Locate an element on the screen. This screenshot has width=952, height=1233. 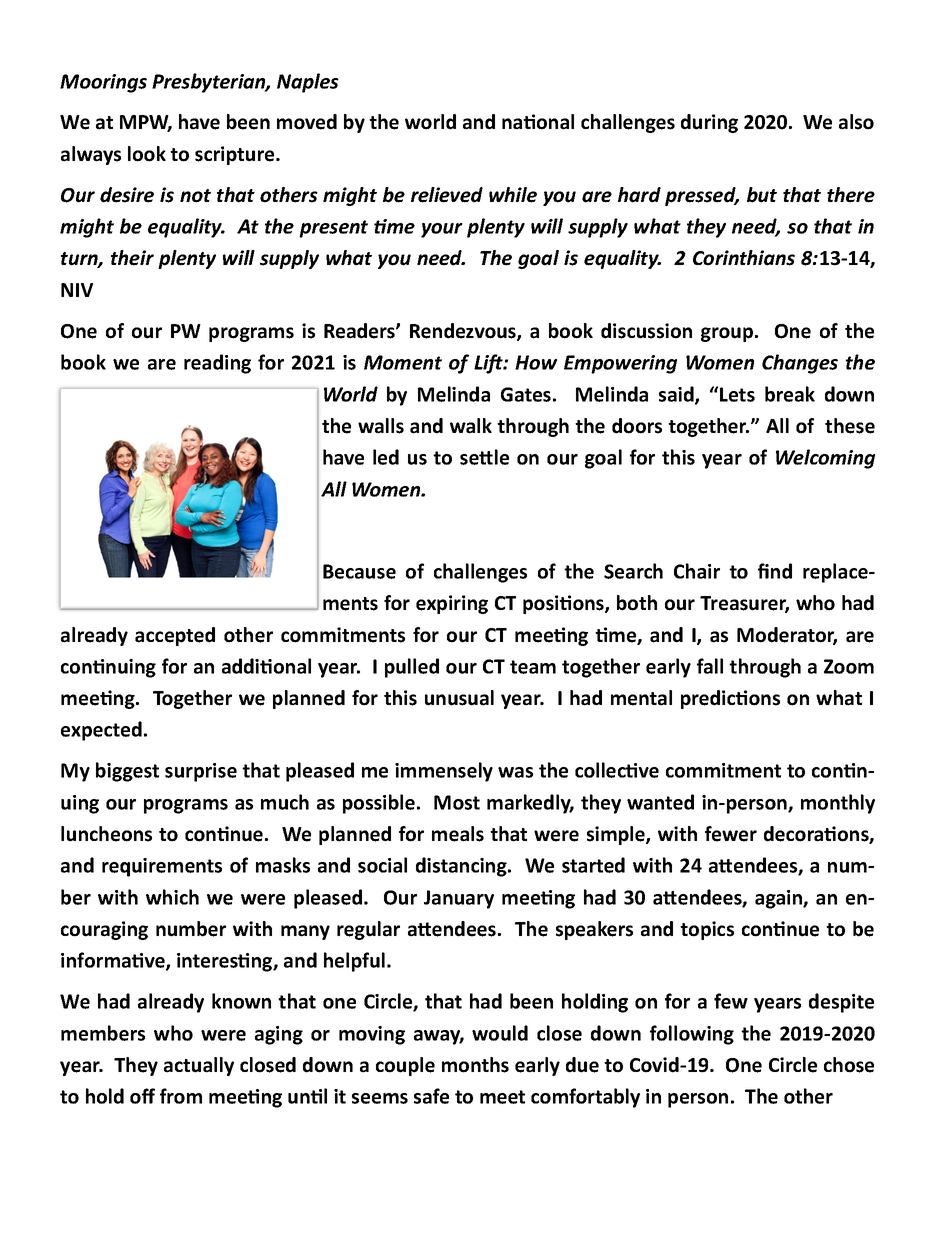
during is located at coordinates (709, 123).
